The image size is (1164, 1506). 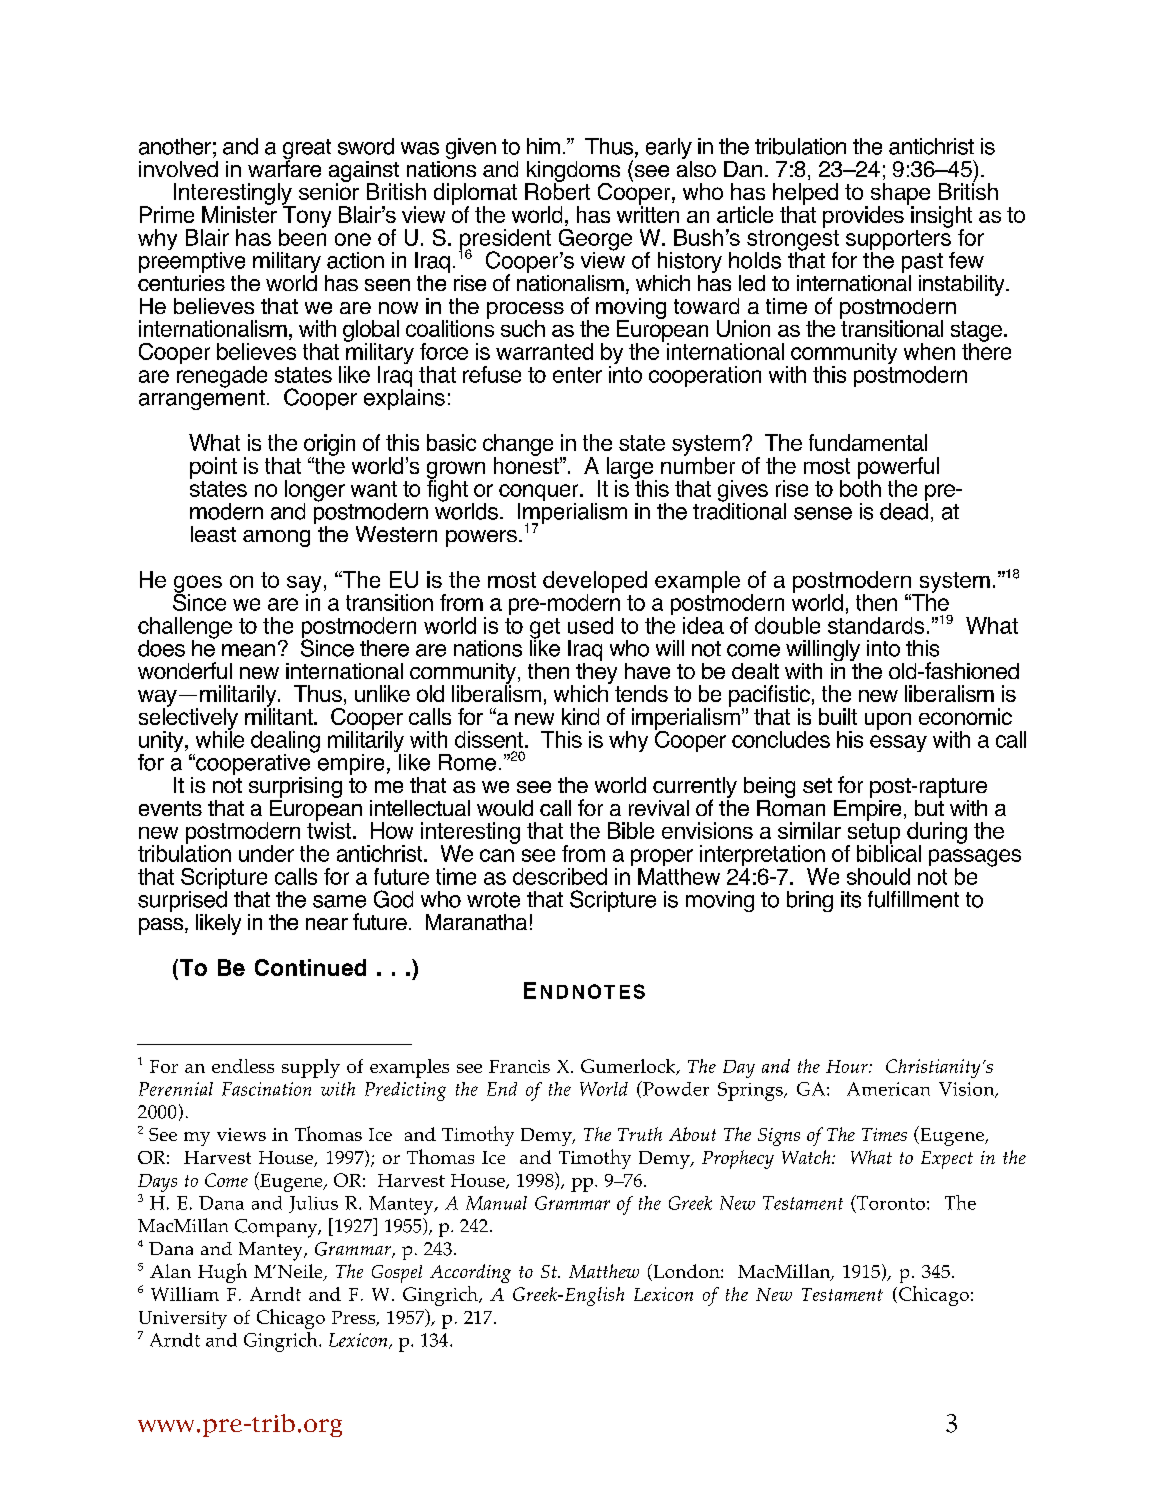 I want to click on Francis, so click(x=519, y=1066).
